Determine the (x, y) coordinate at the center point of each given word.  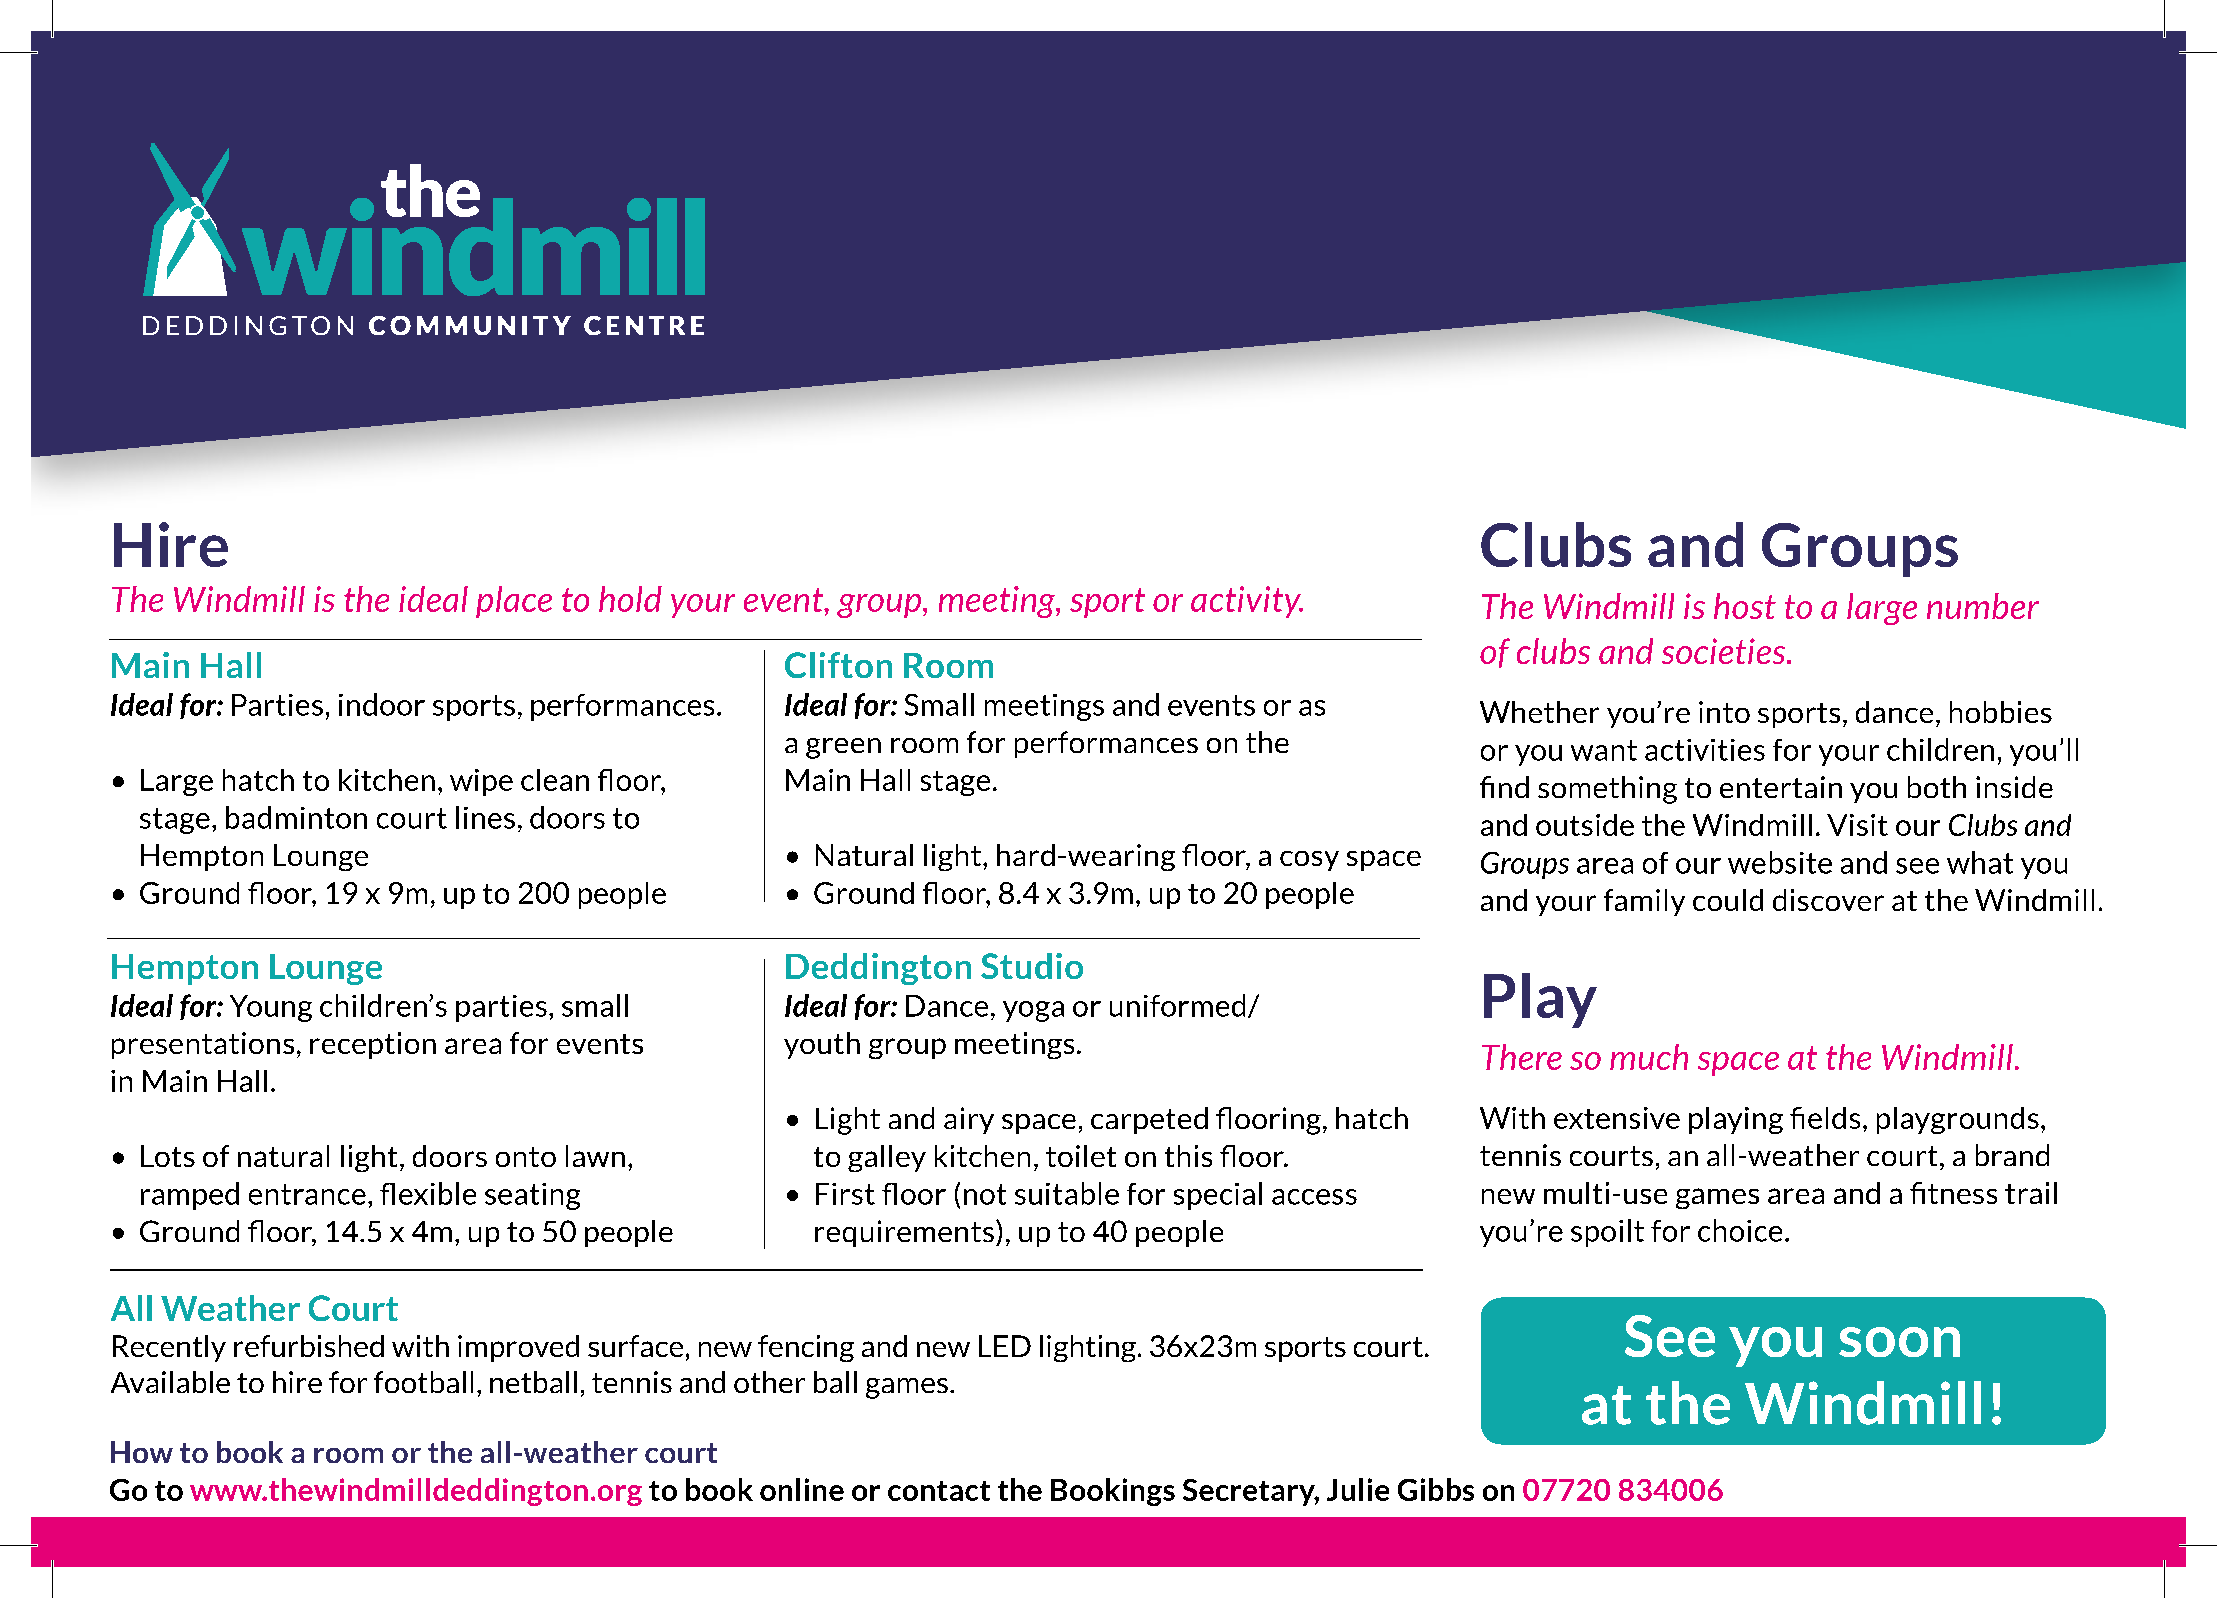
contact (939, 1491)
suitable (1067, 1193)
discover (1828, 900)
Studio (1032, 966)
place (514, 602)
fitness (1953, 1193)
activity (1247, 602)
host (1745, 606)
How (142, 1452)
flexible (428, 1193)
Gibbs (1436, 1489)
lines (485, 817)
